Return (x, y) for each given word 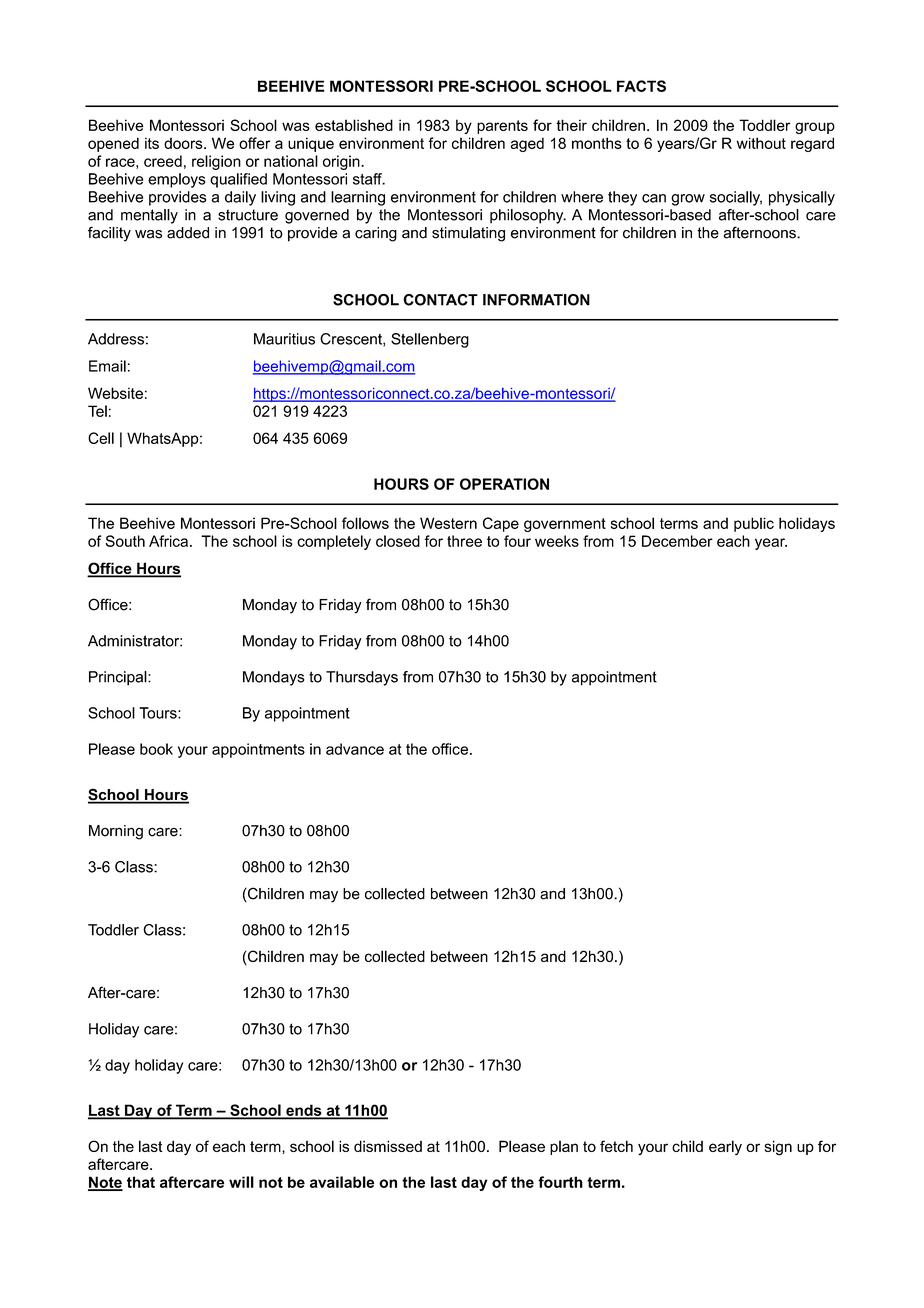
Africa (168, 541)
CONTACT (440, 300)
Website (115, 393)
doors (184, 143)
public (754, 524)
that (141, 1182)
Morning (116, 832)
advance (355, 749)
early (725, 1148)
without (761, 143)
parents (502, 127)
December (677, 541)
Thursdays (362, 678)
